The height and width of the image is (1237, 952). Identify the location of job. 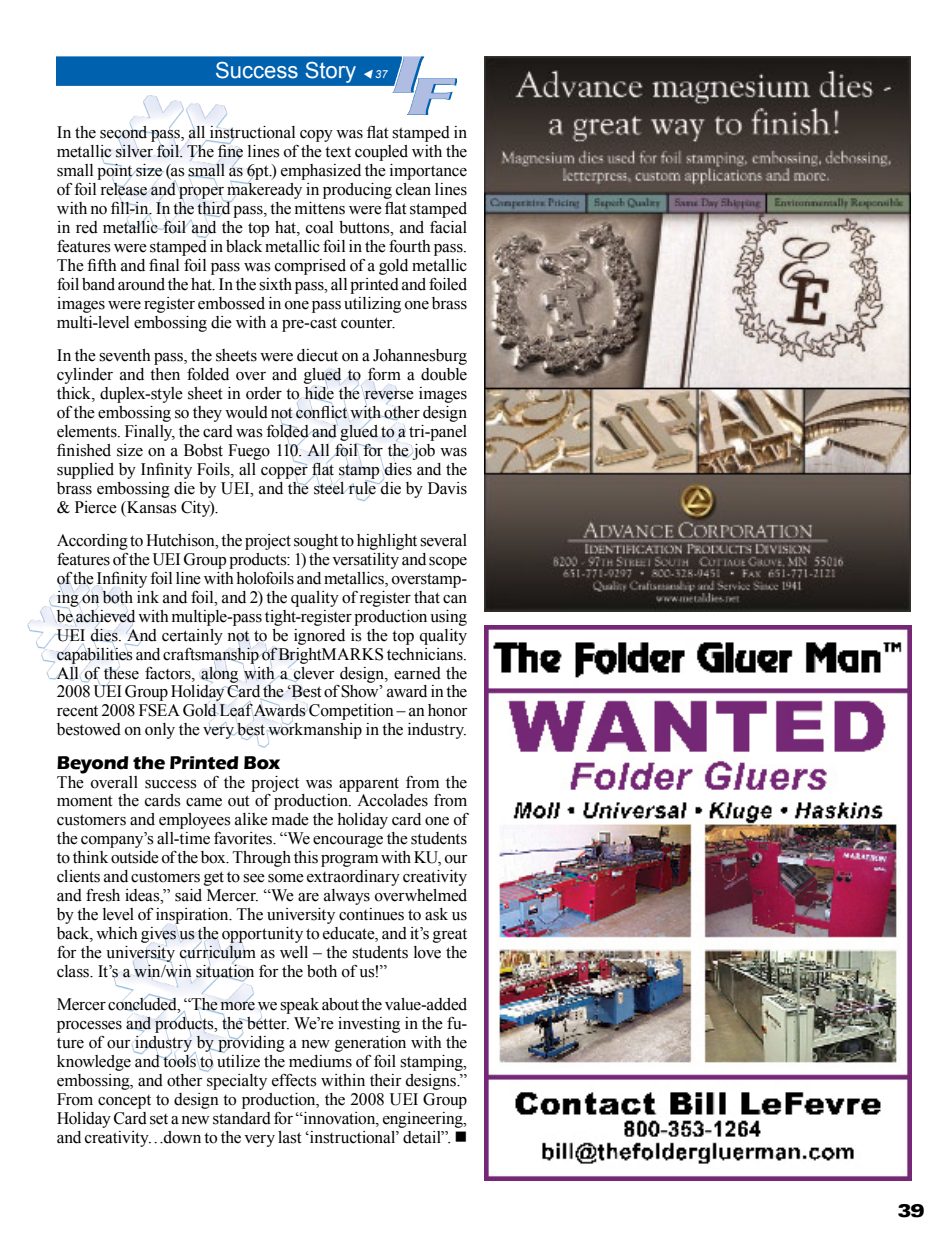
(423, 452).
